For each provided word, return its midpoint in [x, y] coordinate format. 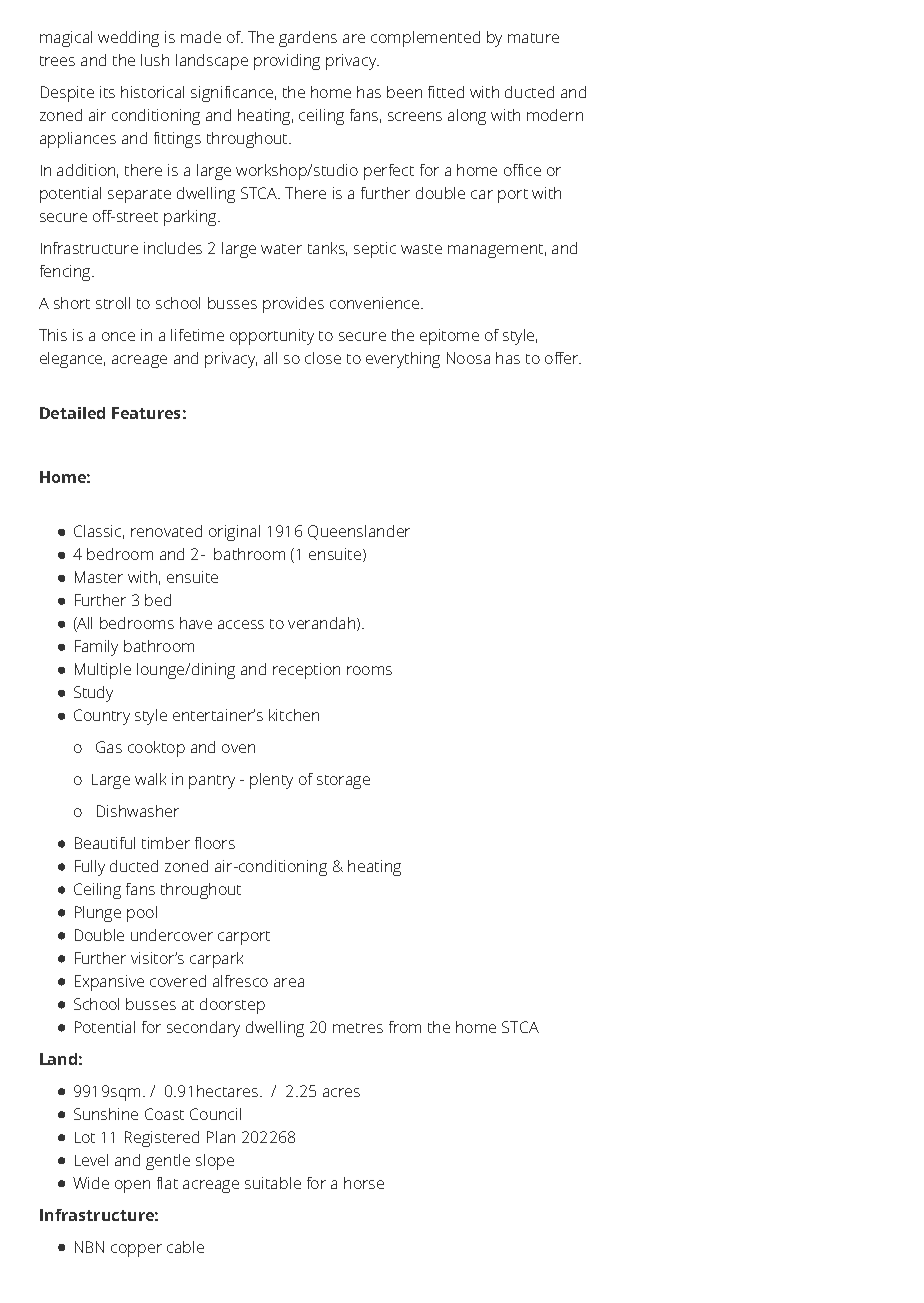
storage [343, 782]
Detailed [72, 413]
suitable [273, 1183]
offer [563, 358]
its [107, 92]
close [323, 358]
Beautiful [105, 843]
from [405, 1027]
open [132, 1186]
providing [287, 62]
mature [533, 38]
